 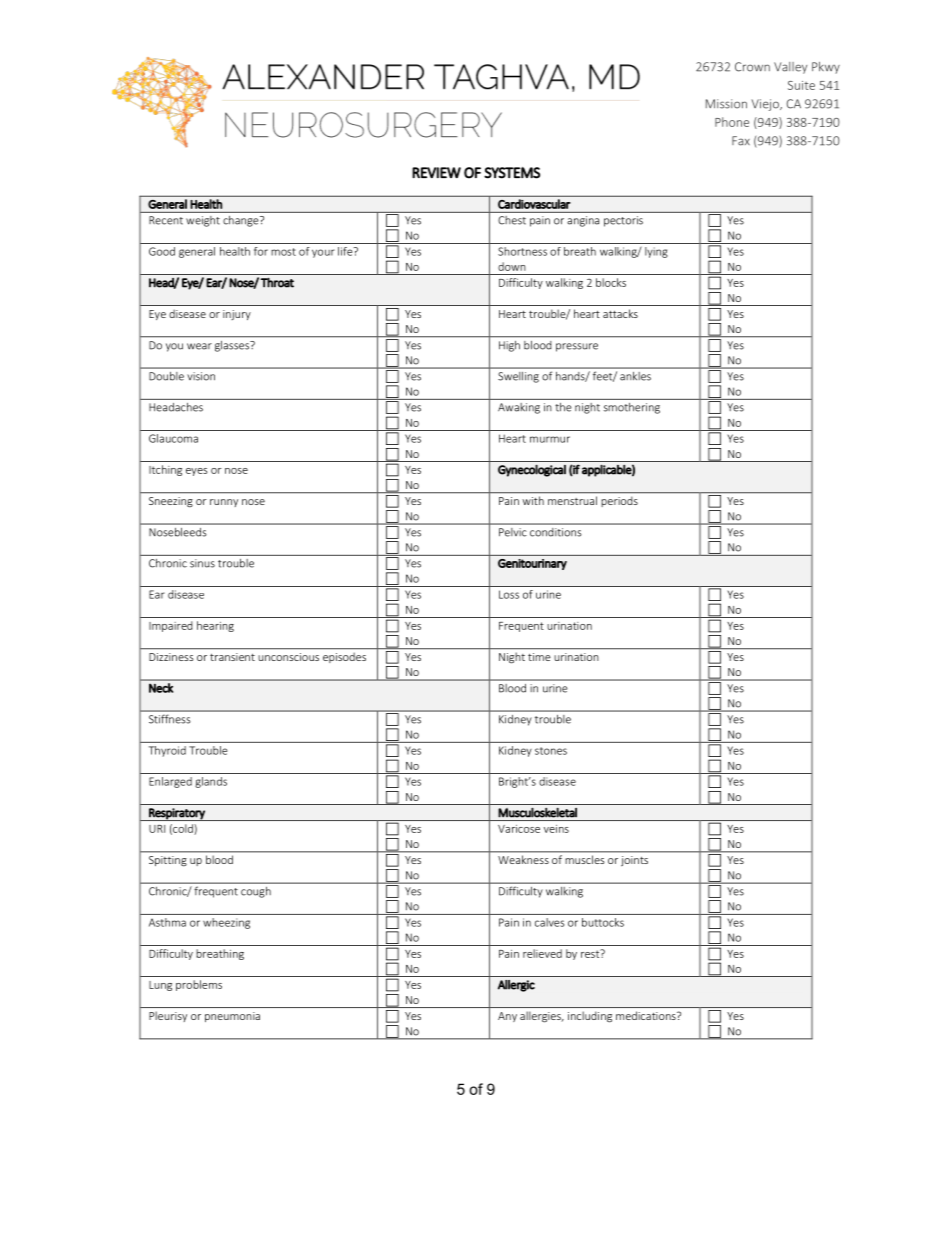 I want to click on Mission, so click(x=726, y=104).
